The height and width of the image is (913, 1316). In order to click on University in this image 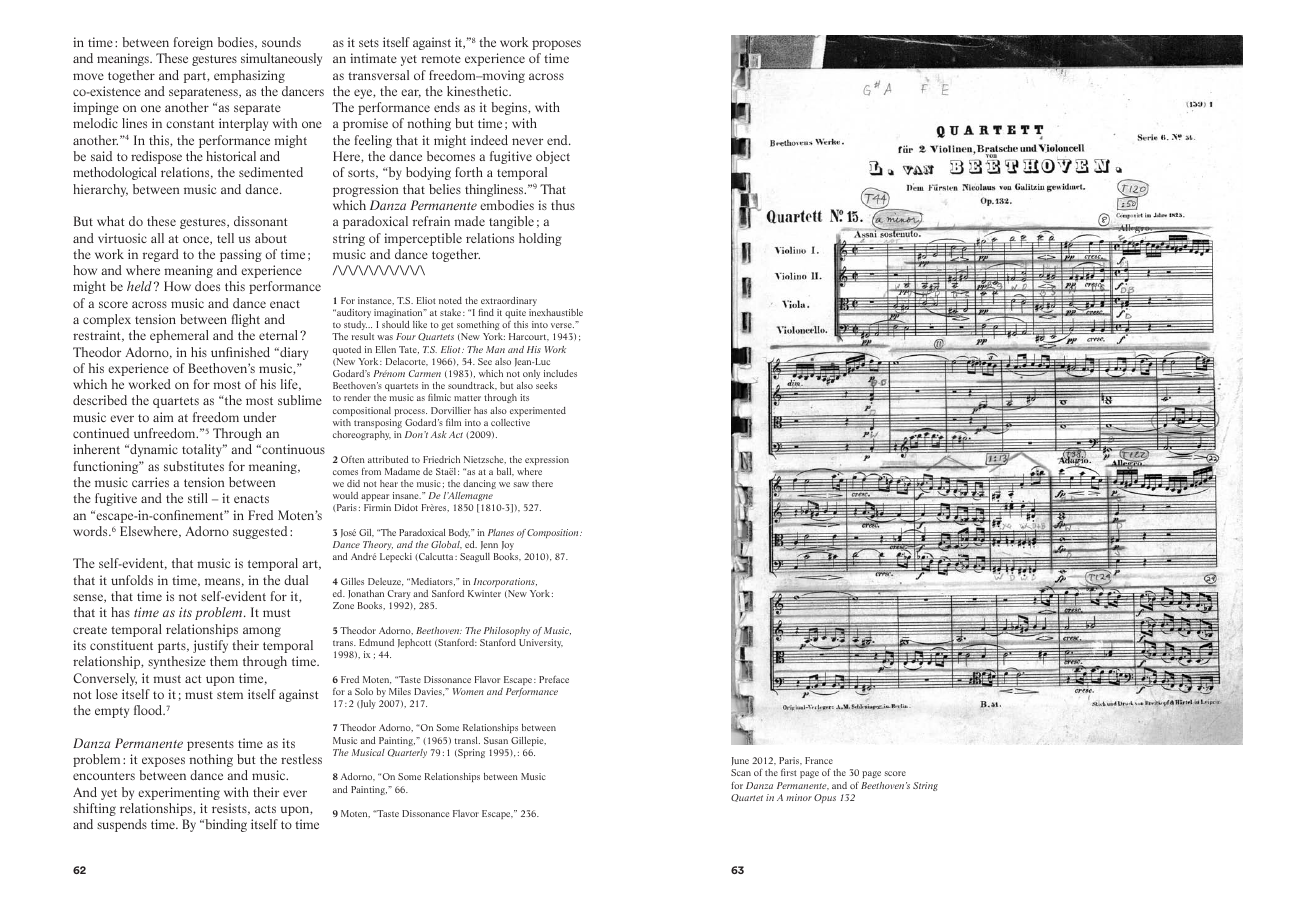, I will do `click(541, 643)`.
